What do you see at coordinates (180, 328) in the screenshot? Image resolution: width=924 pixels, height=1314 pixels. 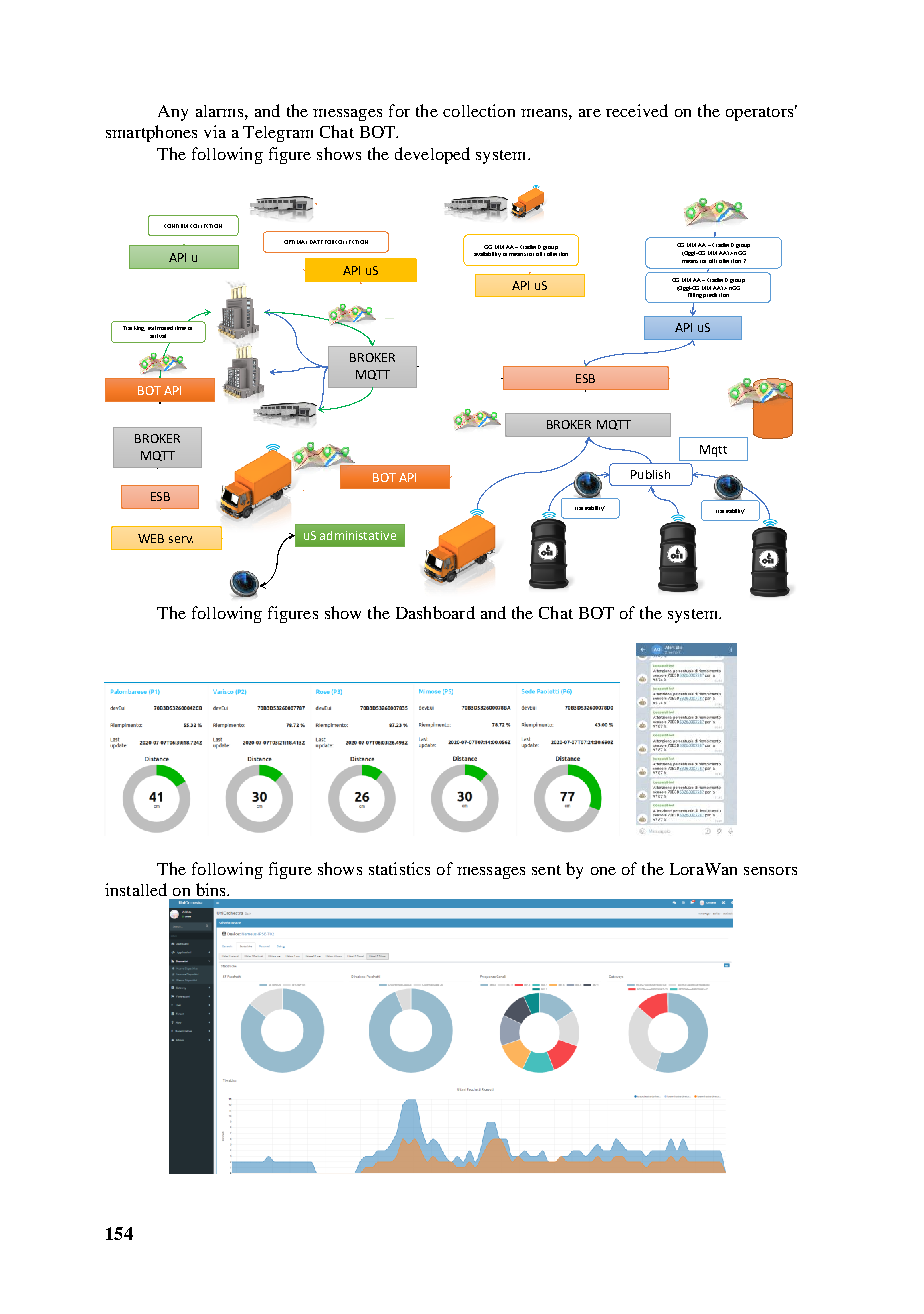 I see `time` at bounding box center [180, 328].
